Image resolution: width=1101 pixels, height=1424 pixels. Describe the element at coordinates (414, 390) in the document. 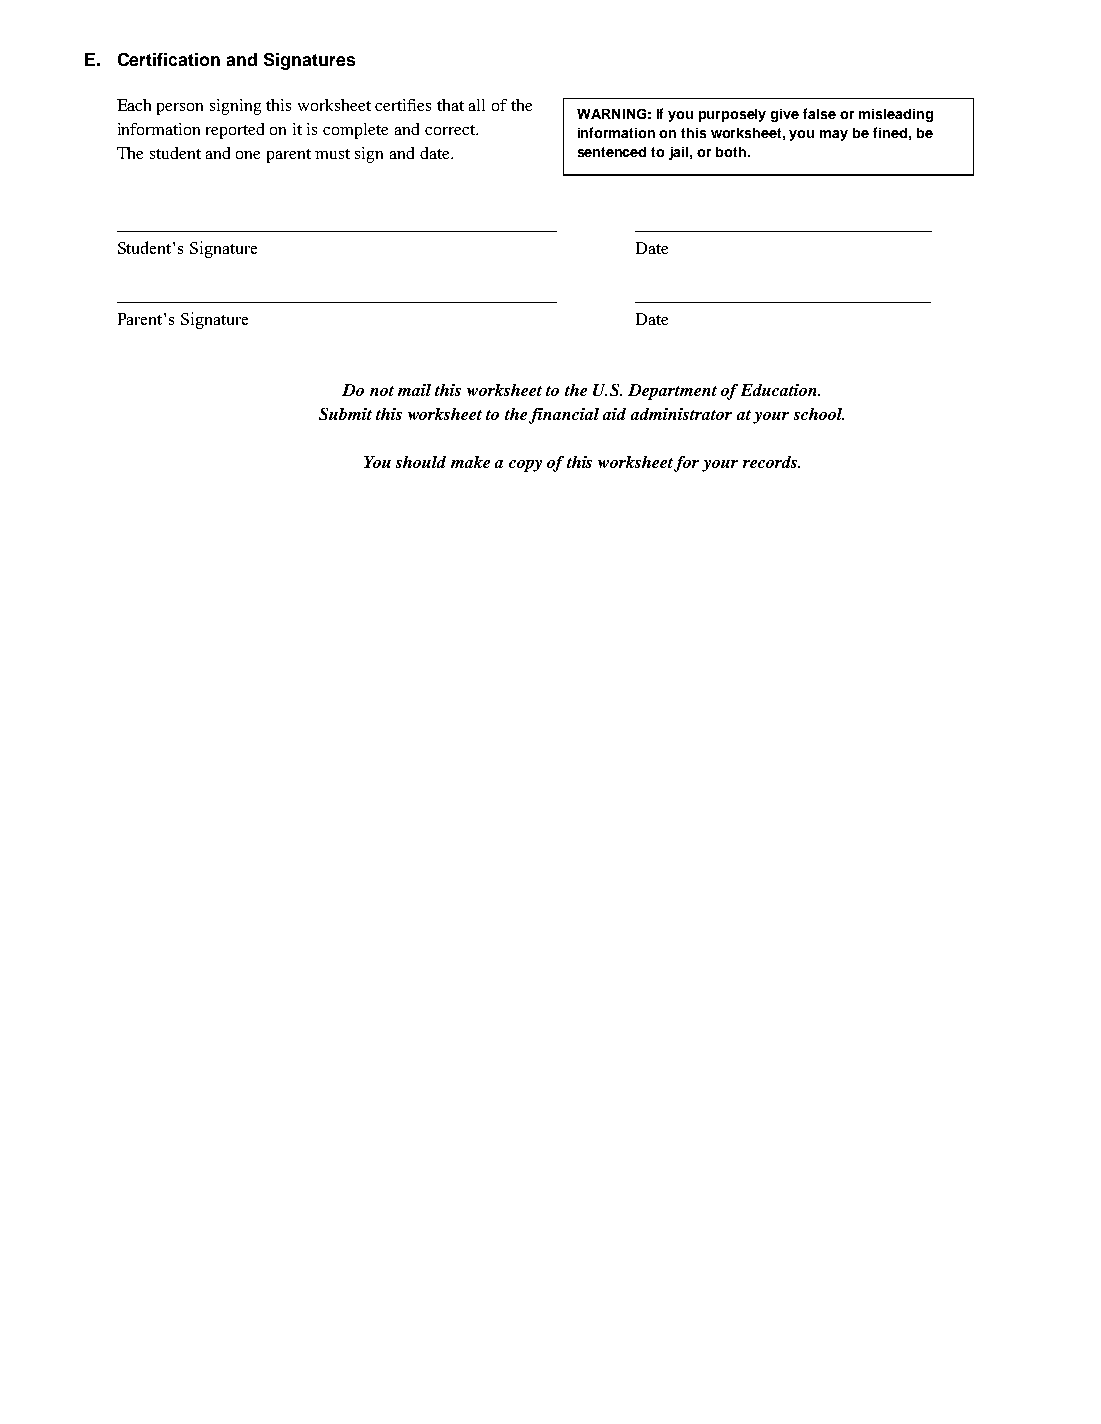

I see `mail` at that location.
